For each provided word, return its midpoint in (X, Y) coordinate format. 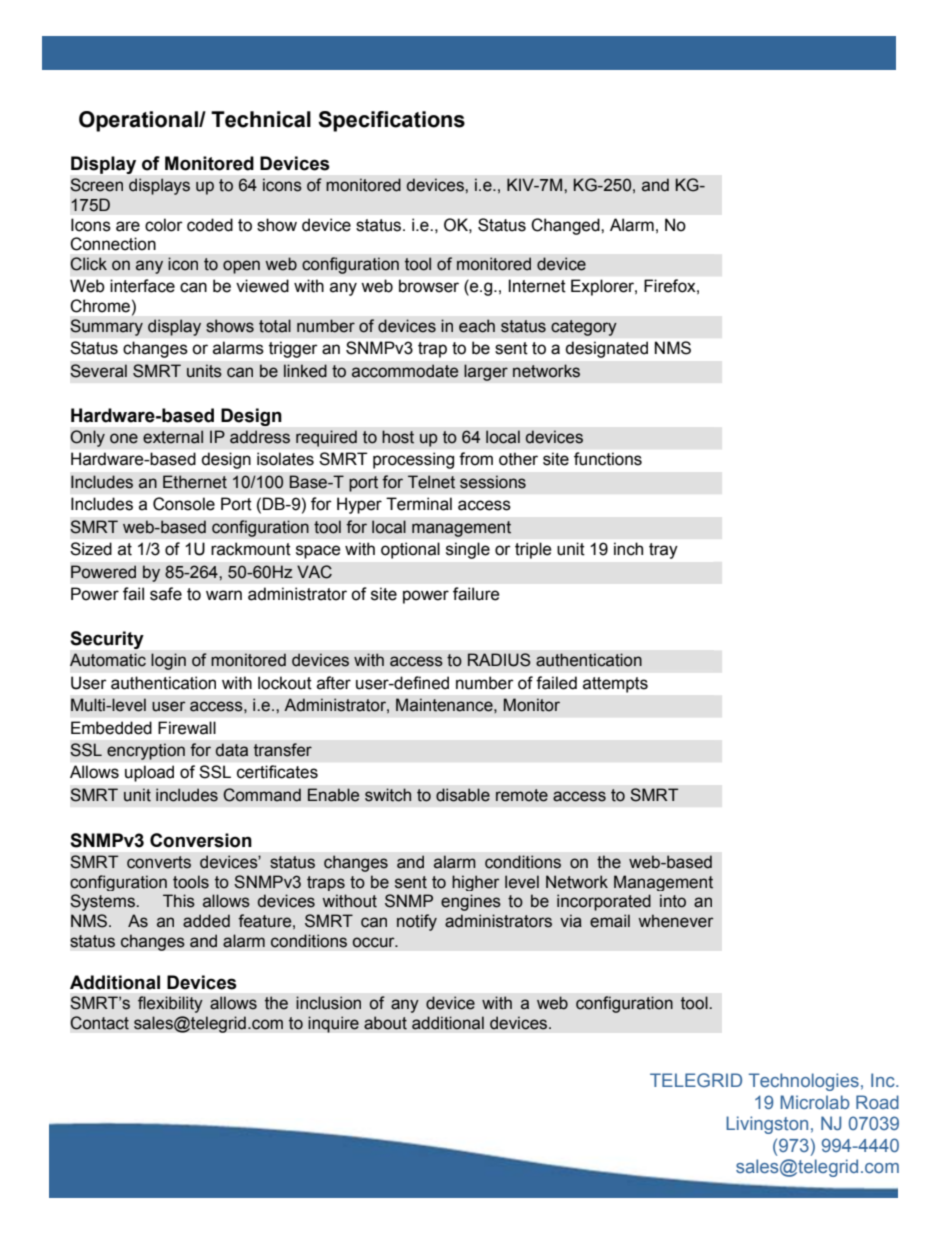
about (385, 1023)
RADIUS (499, 660)
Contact (99, 1023)
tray (663, 551)
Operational (139, 121)
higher (476, 883)
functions (608, 459)
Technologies (804, 1082)
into (673, 901)
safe (166, 594)
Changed (566, 226)
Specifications (391, 121)
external (173, 437)
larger (486, 372)
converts (159, 862)
